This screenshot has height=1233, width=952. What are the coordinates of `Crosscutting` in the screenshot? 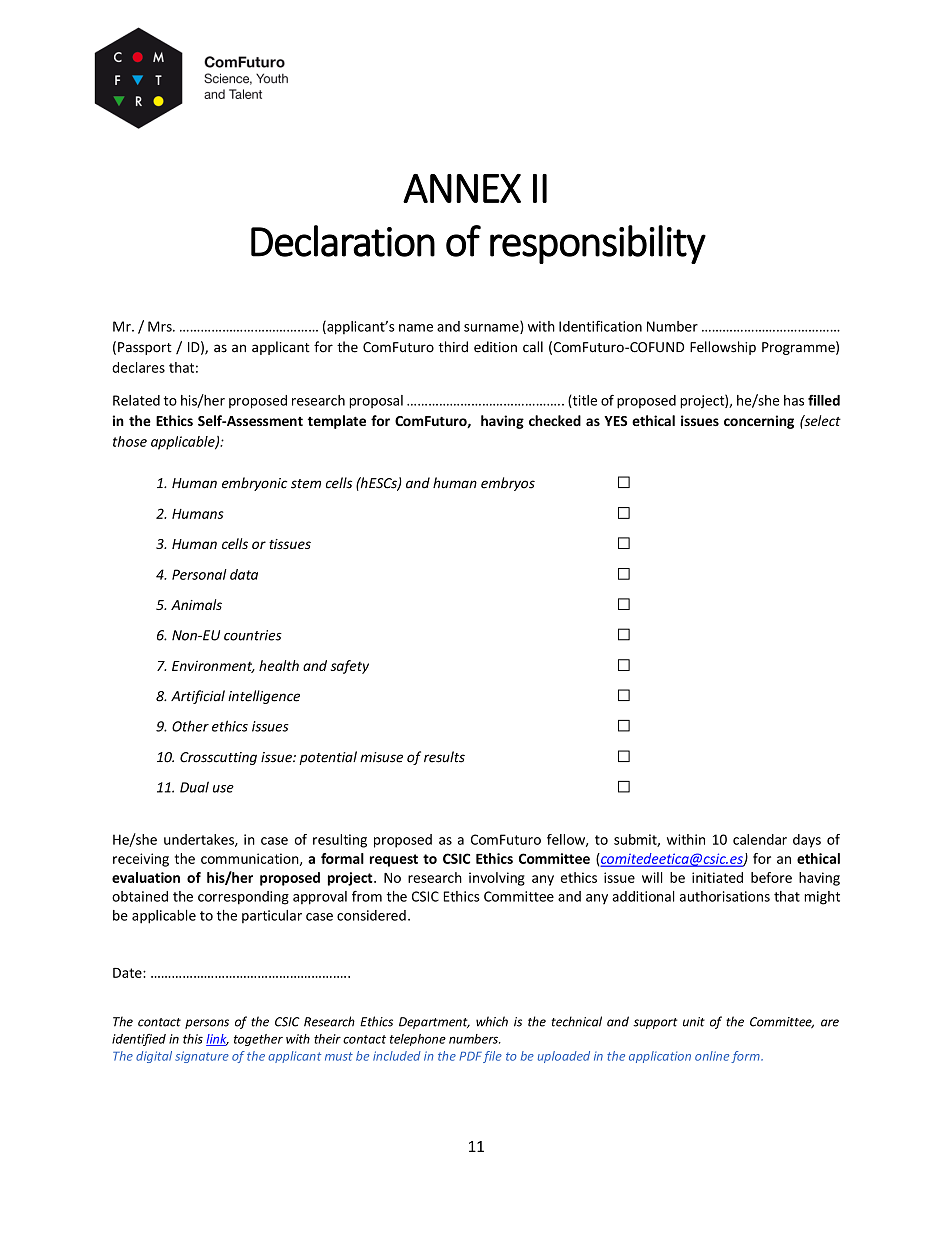 It's located at (218, 758).
